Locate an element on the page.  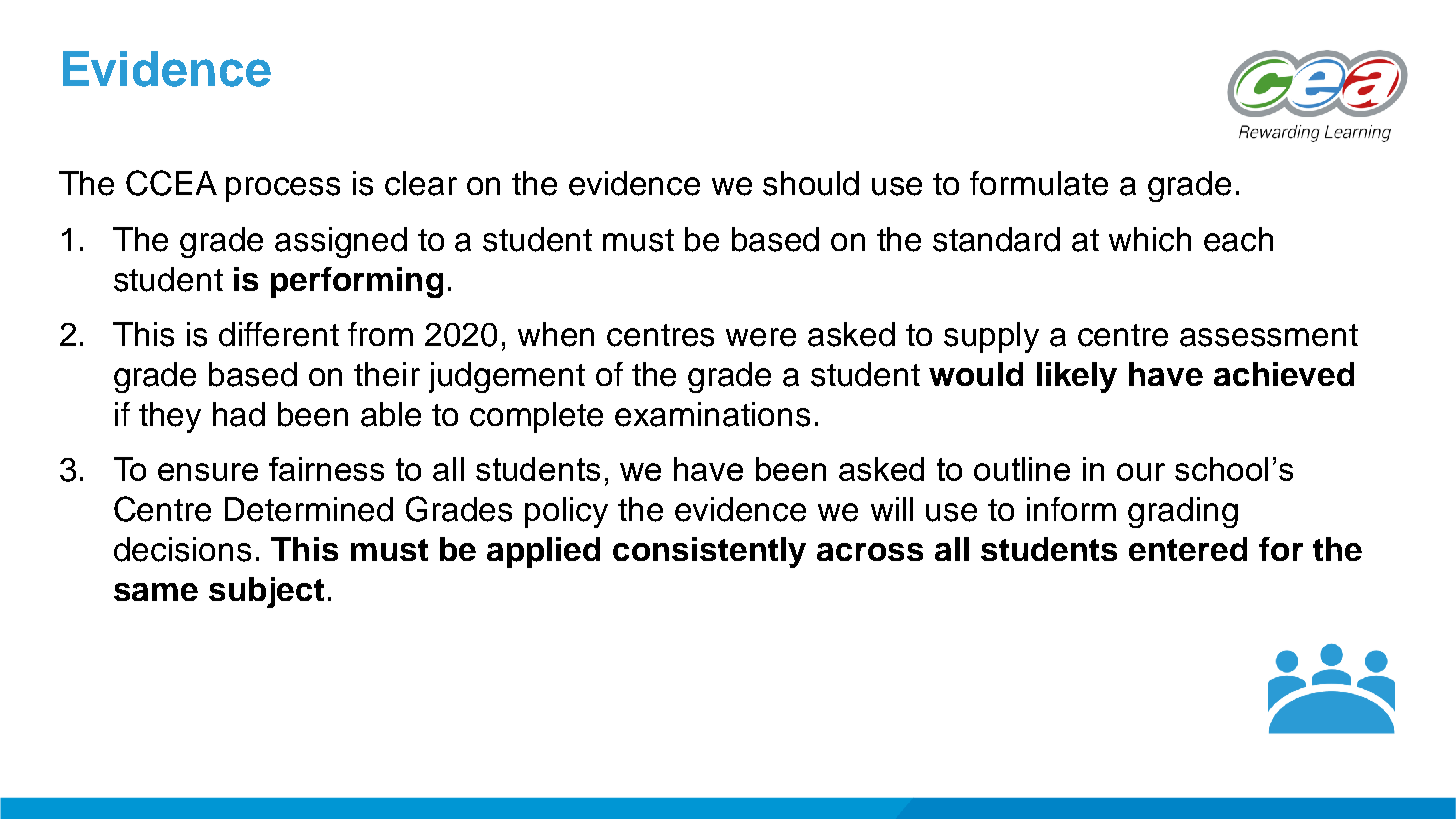
had is located at coordinates (239, 414).
